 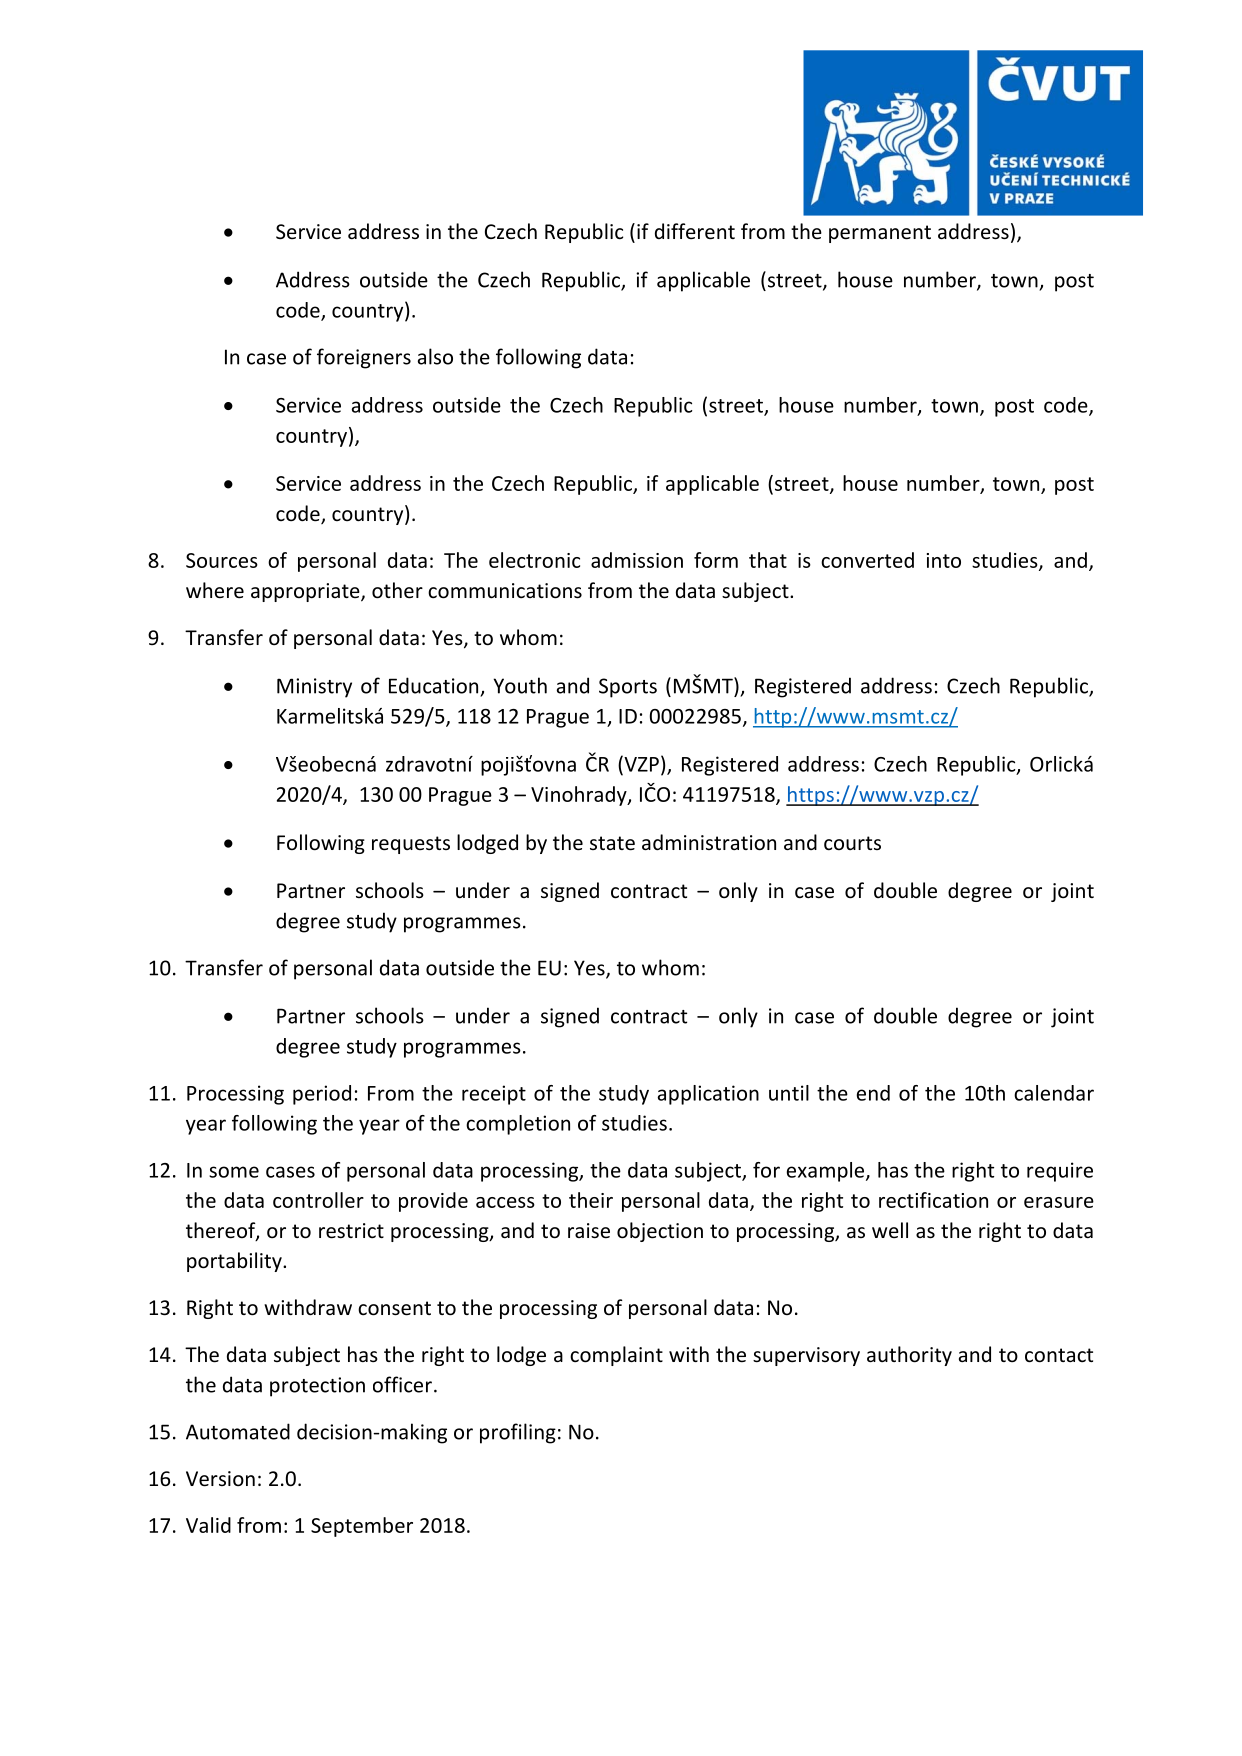 What do you see at coordinates (612, 843) in the screenshot?
I see `state` at bounding box center [612, 843].
